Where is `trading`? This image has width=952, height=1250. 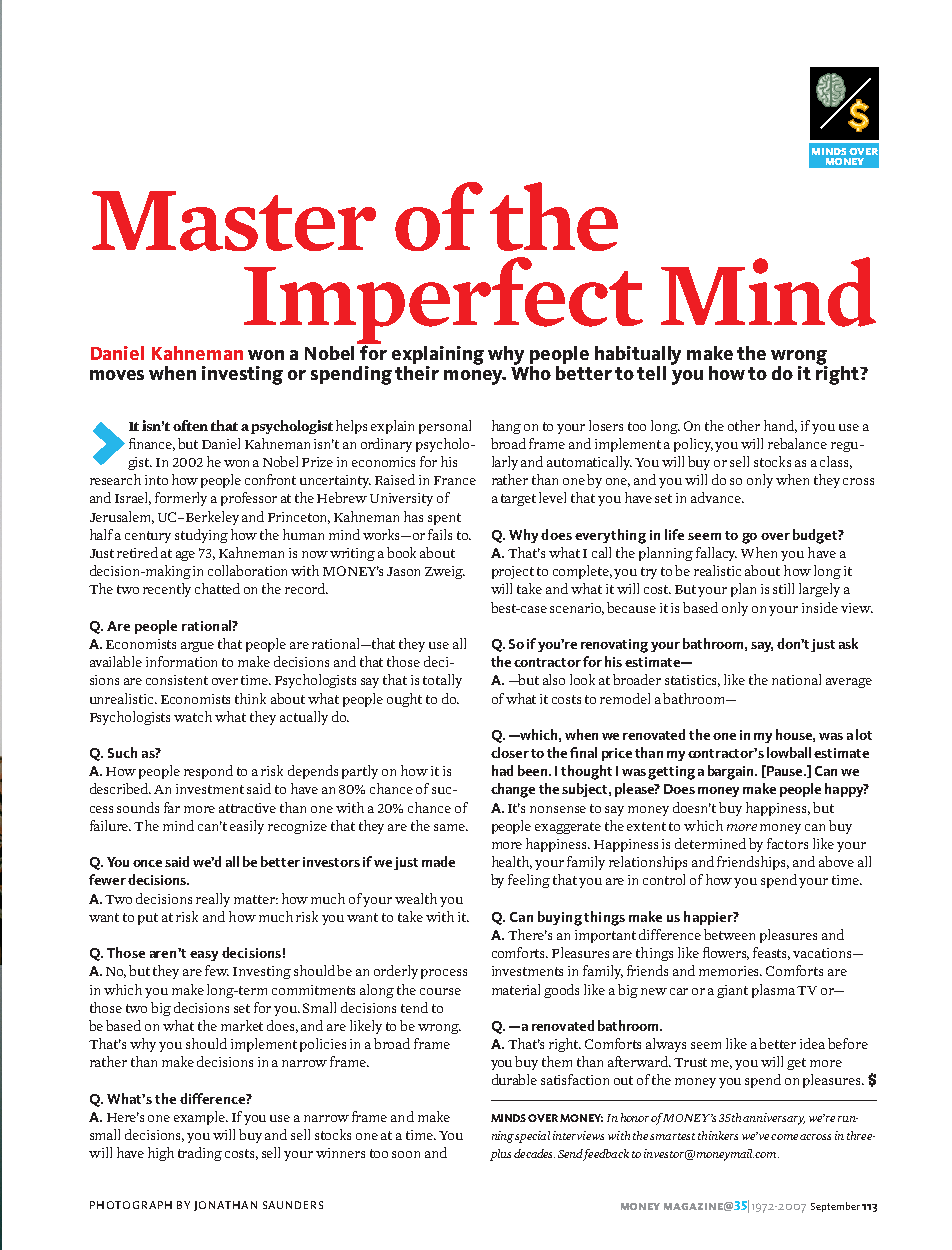 trading is located at coordinates (200, 1154).
